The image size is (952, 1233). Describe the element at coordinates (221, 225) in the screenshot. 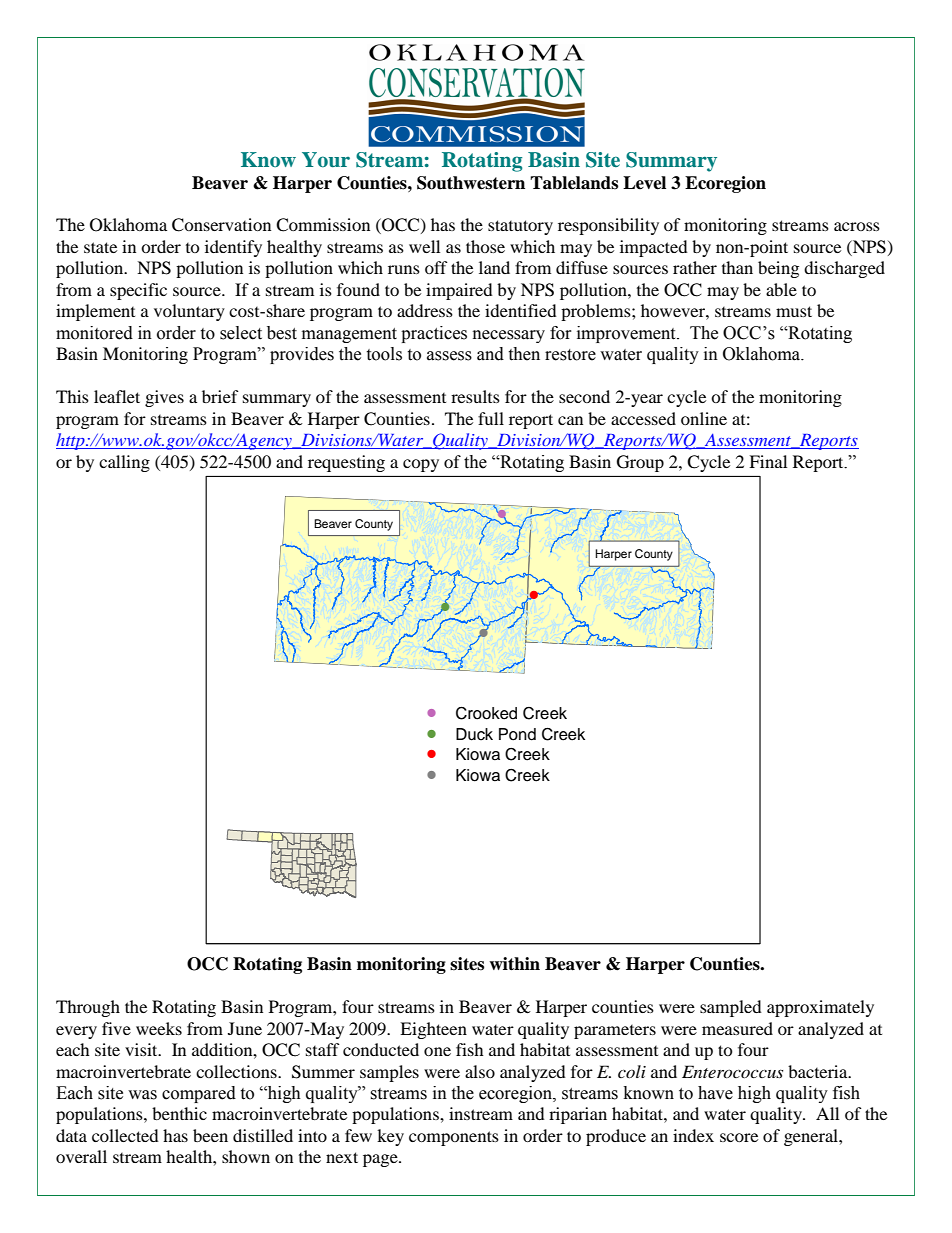

I see `Conservation` at that location.
